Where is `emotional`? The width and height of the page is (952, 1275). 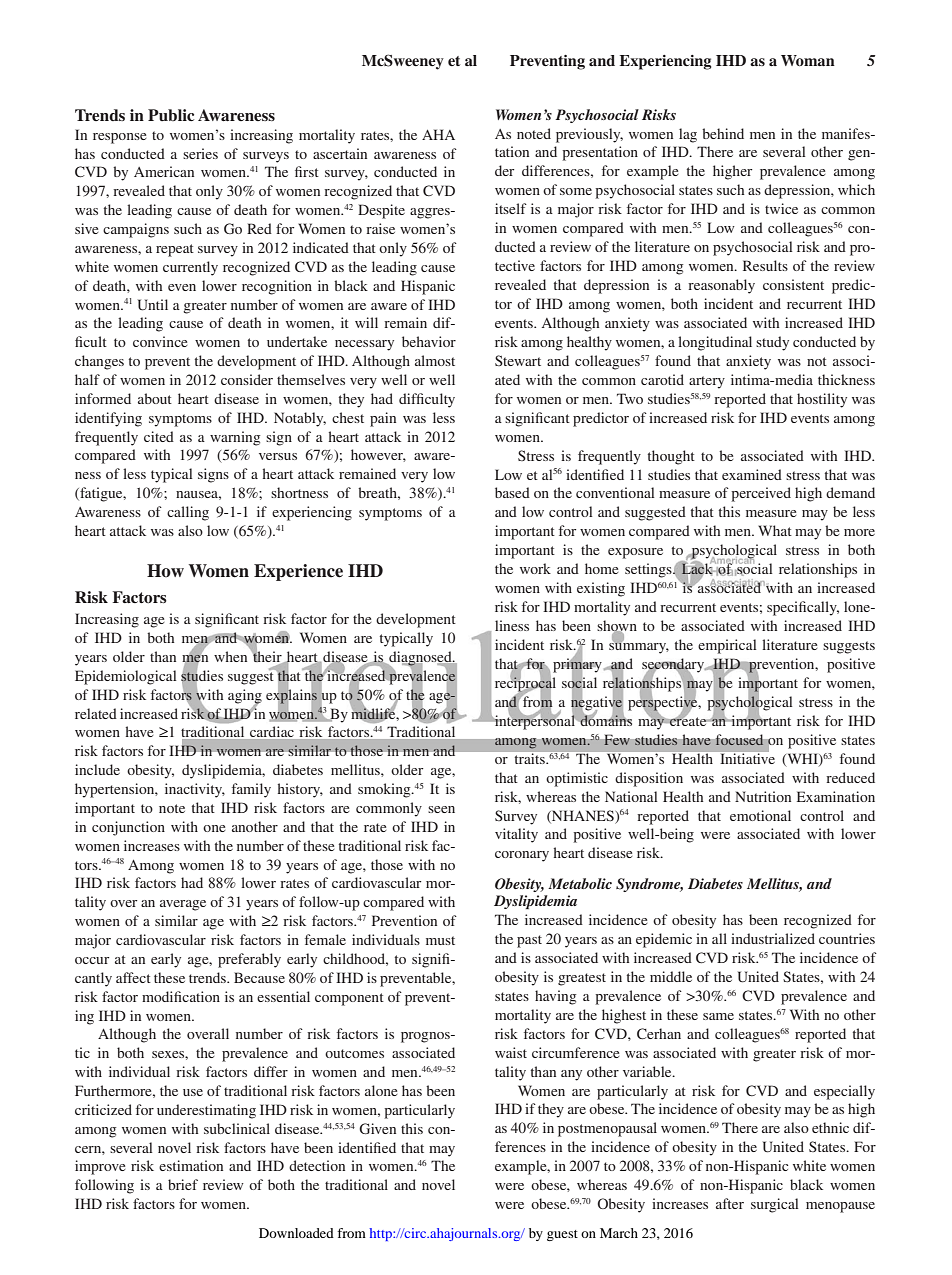 emotional is located at coordinates (760, 815).
